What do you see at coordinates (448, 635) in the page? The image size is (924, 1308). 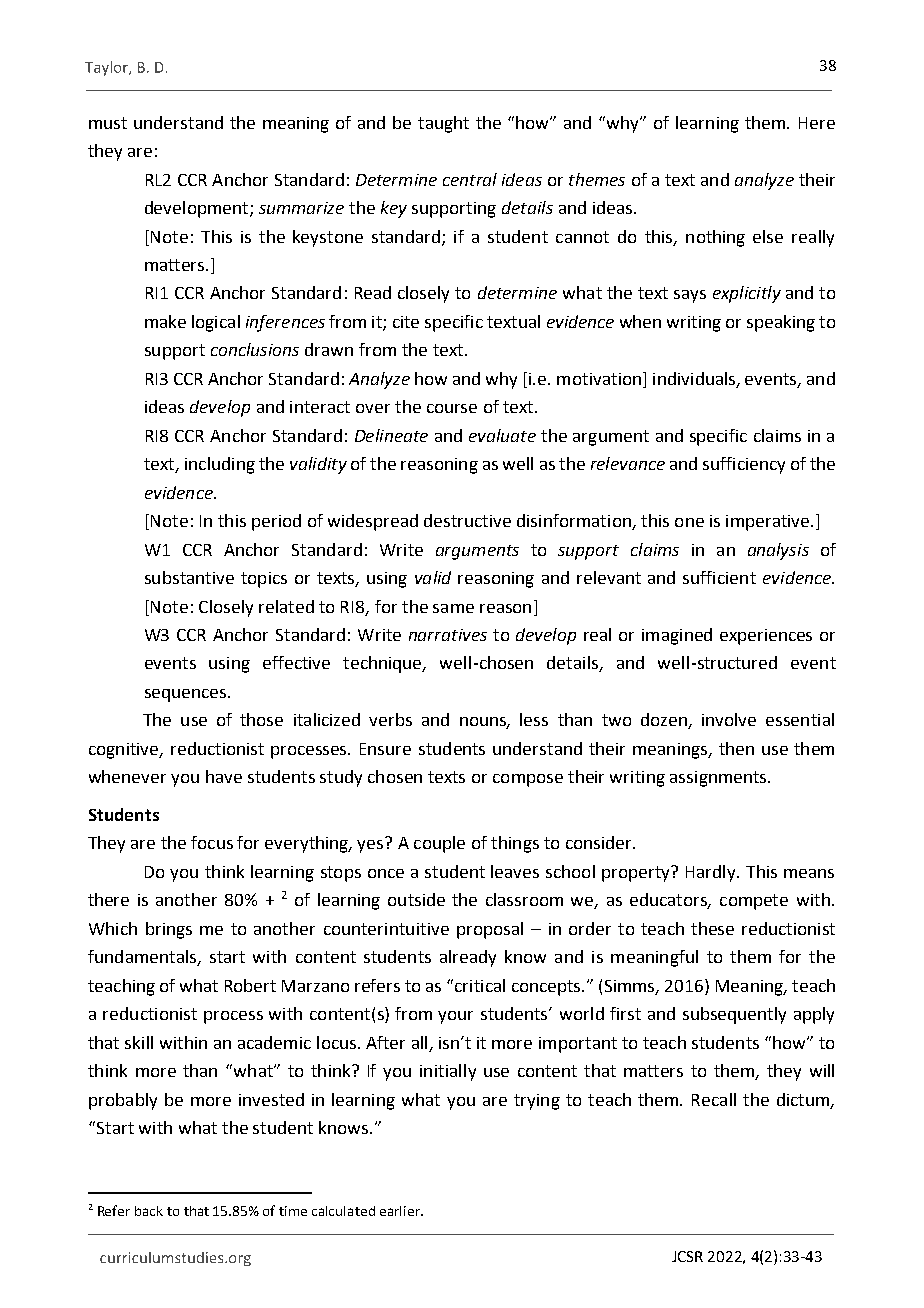 I see `narratives` at bounding box center [448, 635].
